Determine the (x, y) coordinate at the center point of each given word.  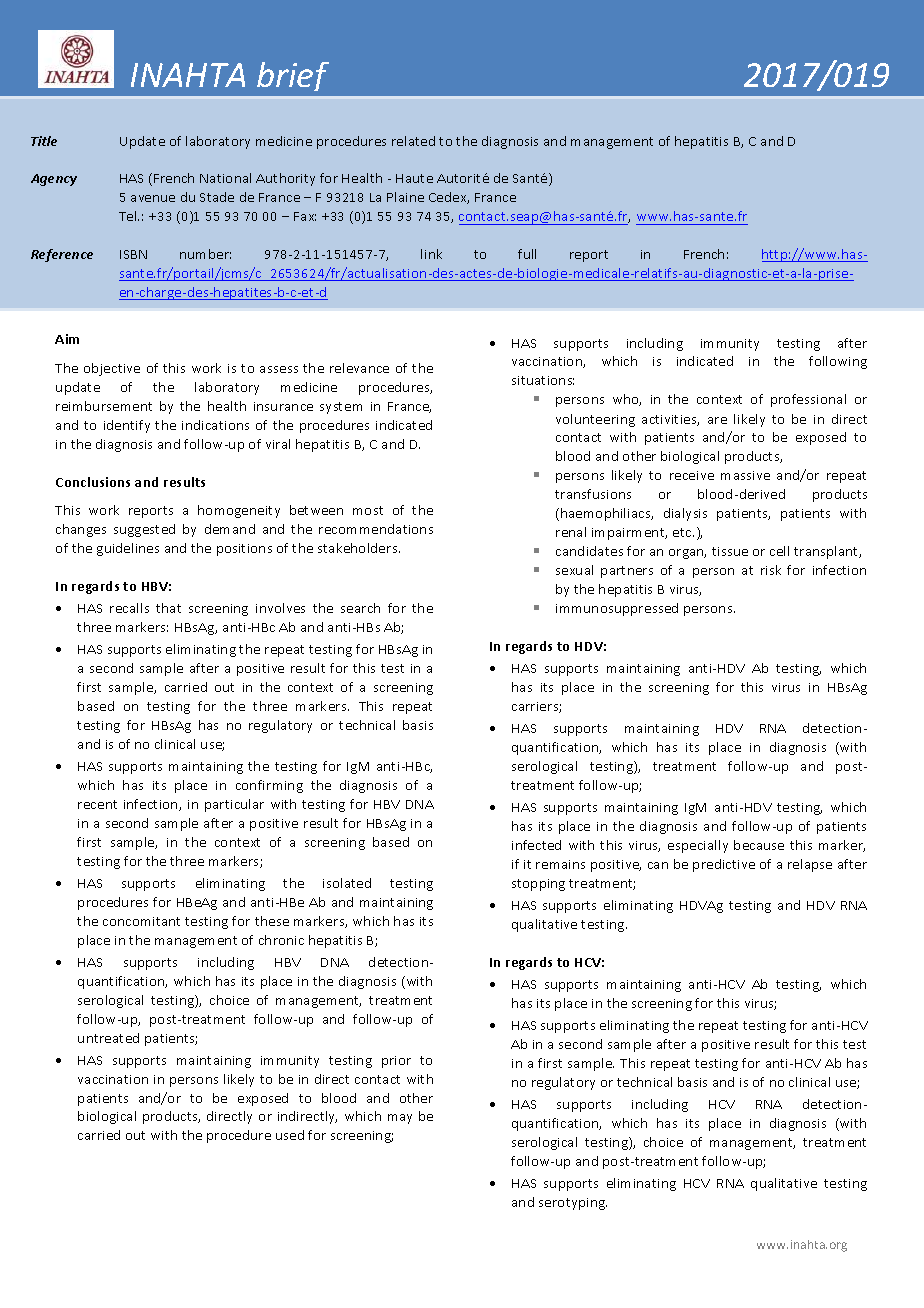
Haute (414, 178)
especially (698, 846)
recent (97, 804)
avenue (153, 198)
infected (536, 845)
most (368, 510)
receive (692, 475)
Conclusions (93, 482)
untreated (108, 1038)
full (527, 254)
